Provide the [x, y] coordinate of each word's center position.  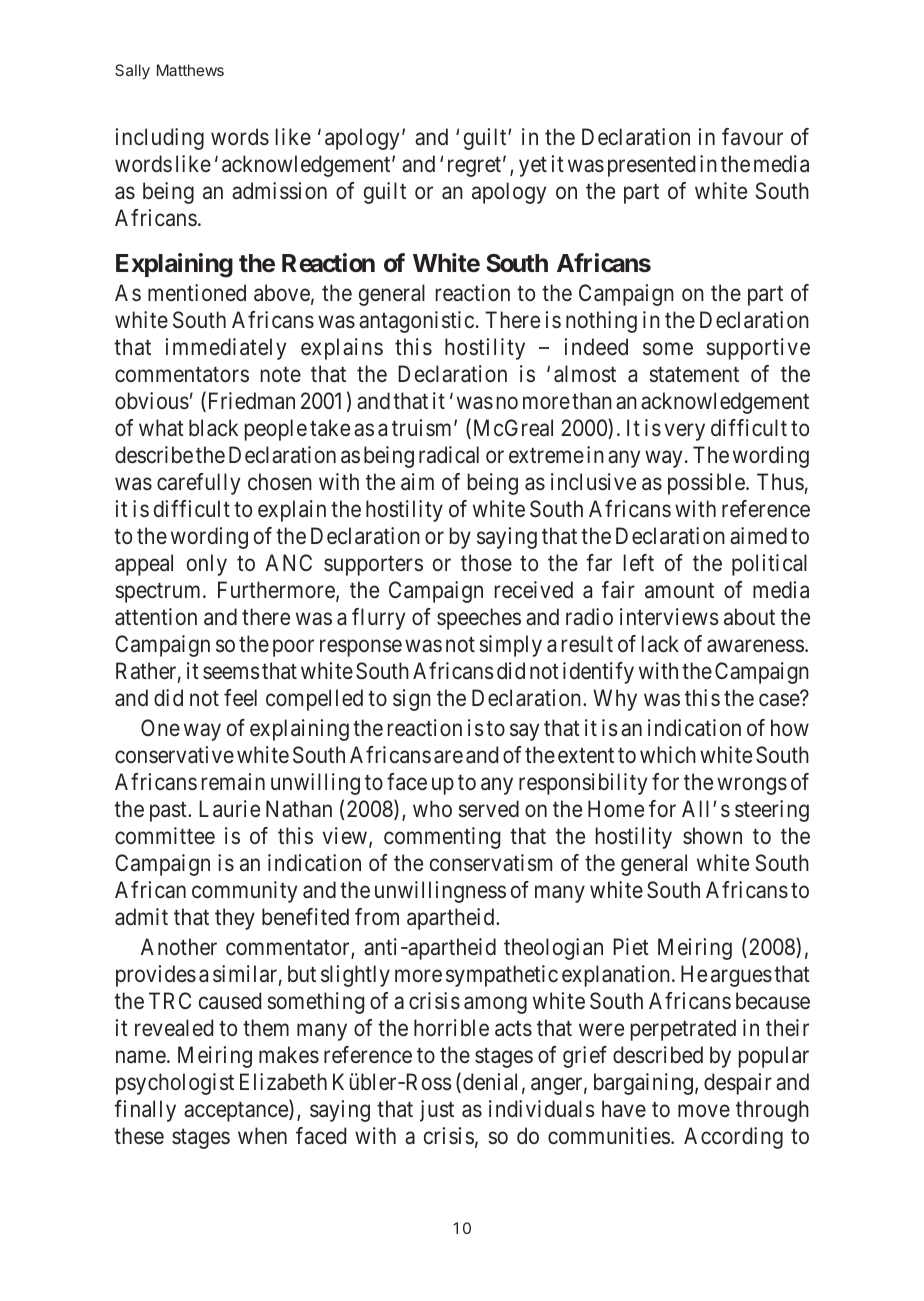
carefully [198, 484]
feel [240, 698]
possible [706, 484]
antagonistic [416, 322]
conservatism [491, 863]
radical [449, 455]
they [235, 919]
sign [412, 700]
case [780, 700]
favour [752, 137]
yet [533, 167]
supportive [758, 349]
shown [712, 836]
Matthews [190, 70]
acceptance [237, 1112]
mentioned [197, 292]
